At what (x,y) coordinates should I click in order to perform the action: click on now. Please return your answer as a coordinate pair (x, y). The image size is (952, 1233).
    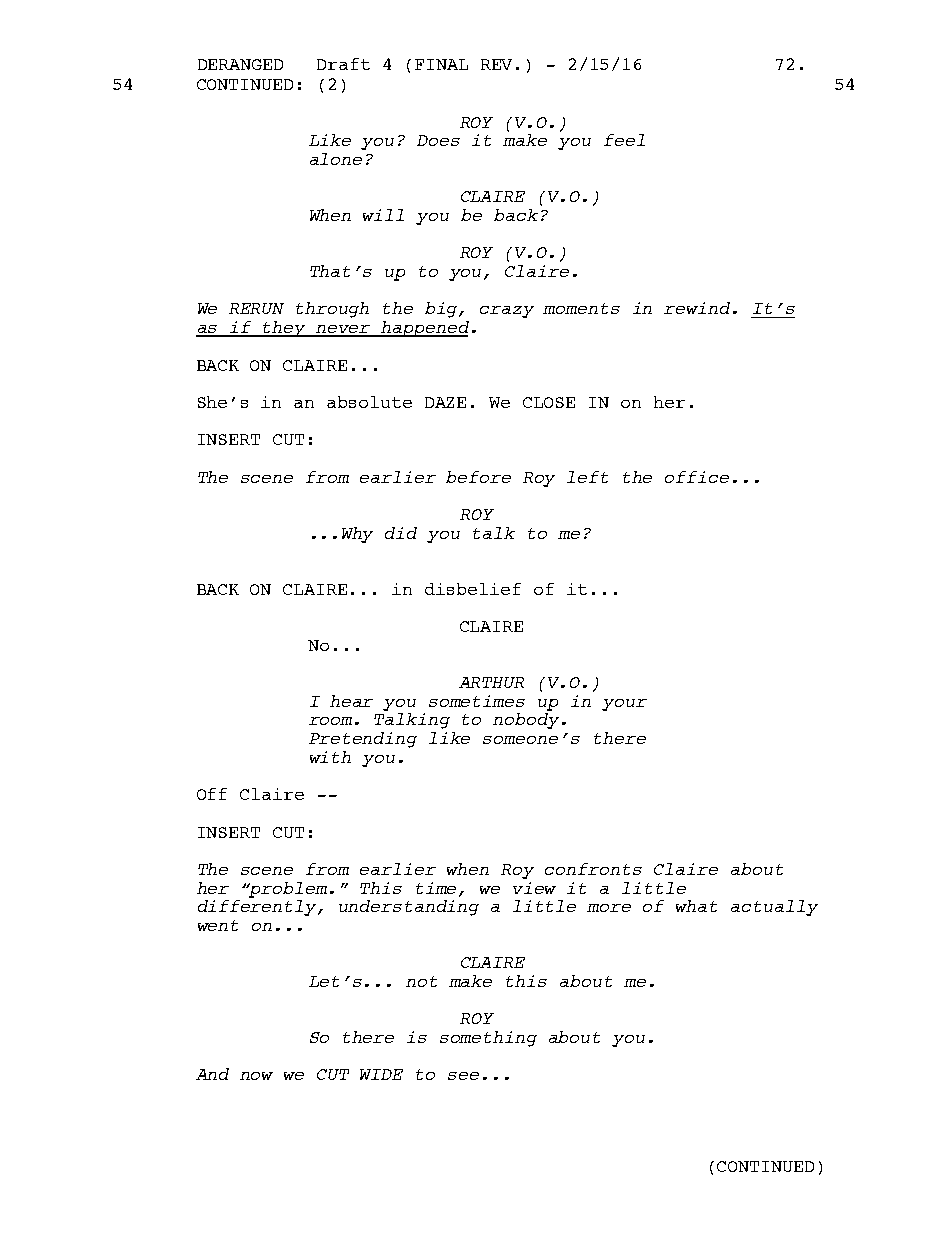
    Looking at the image, I should click on (256, 1076).
